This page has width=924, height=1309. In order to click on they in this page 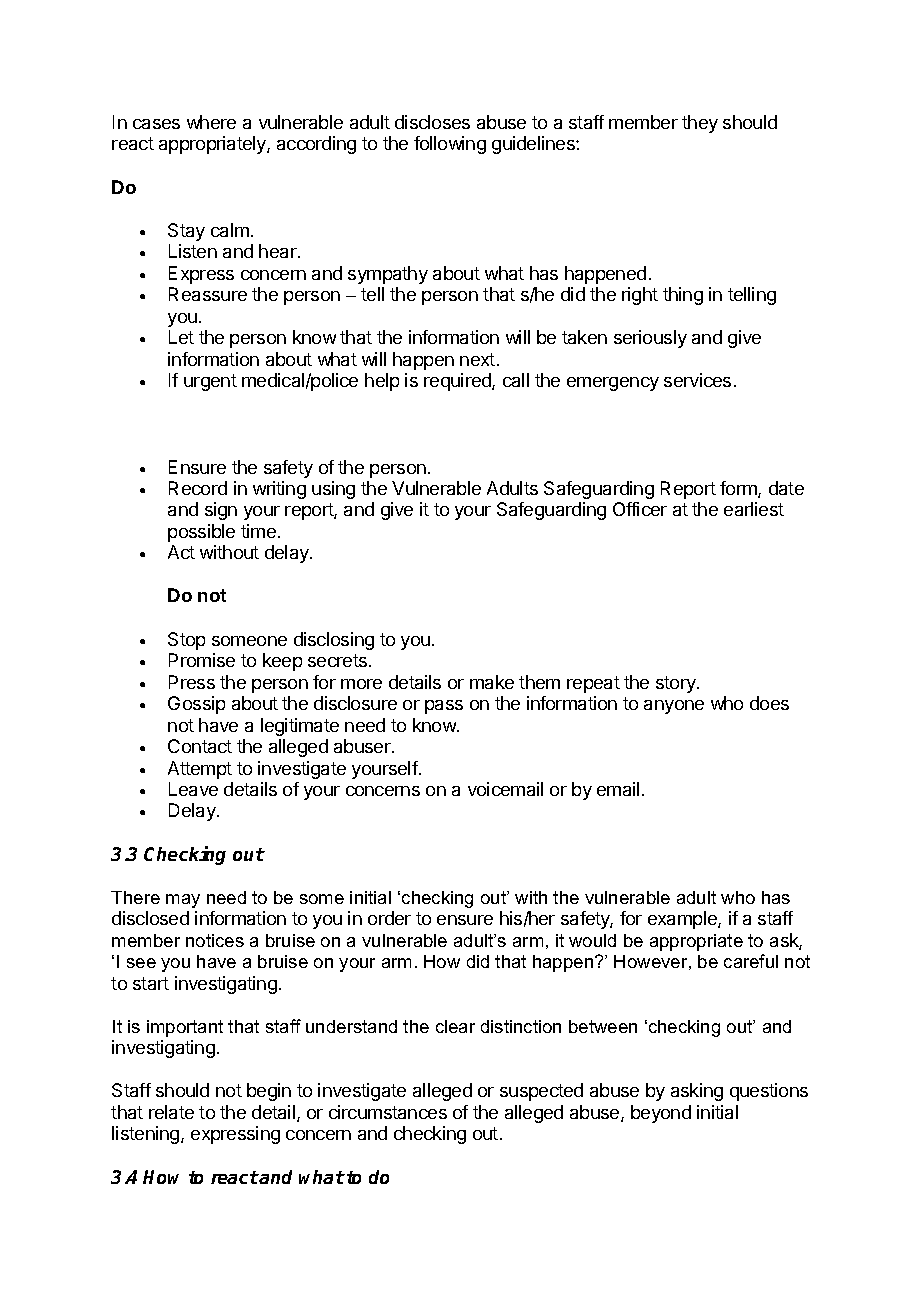, I will do `click(700, 124)`.
